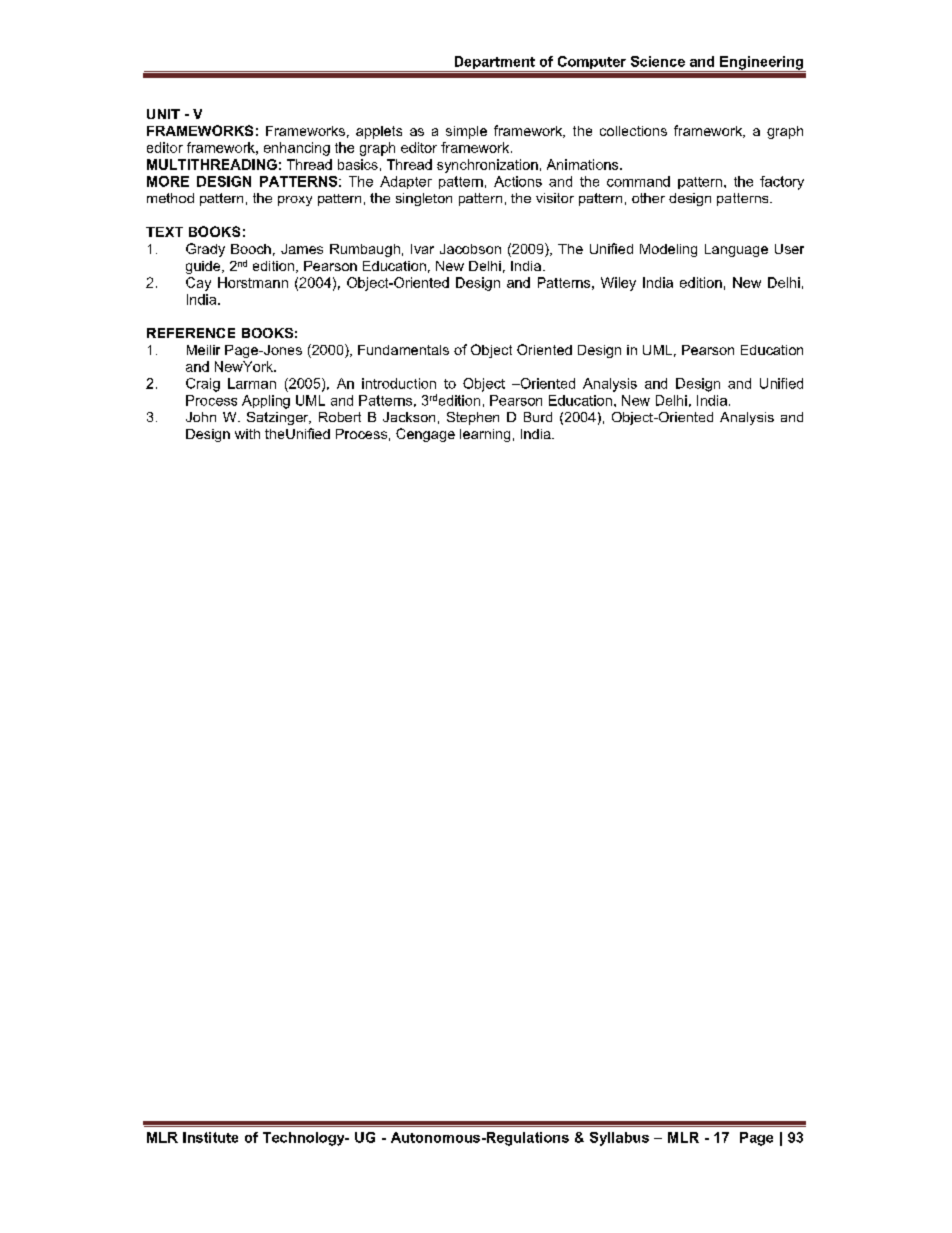 This page has height=1233, width=952. What do you see at coordinates (210, 1137) in the page?
I see `Institute` at bounding box center [210, 1137].
